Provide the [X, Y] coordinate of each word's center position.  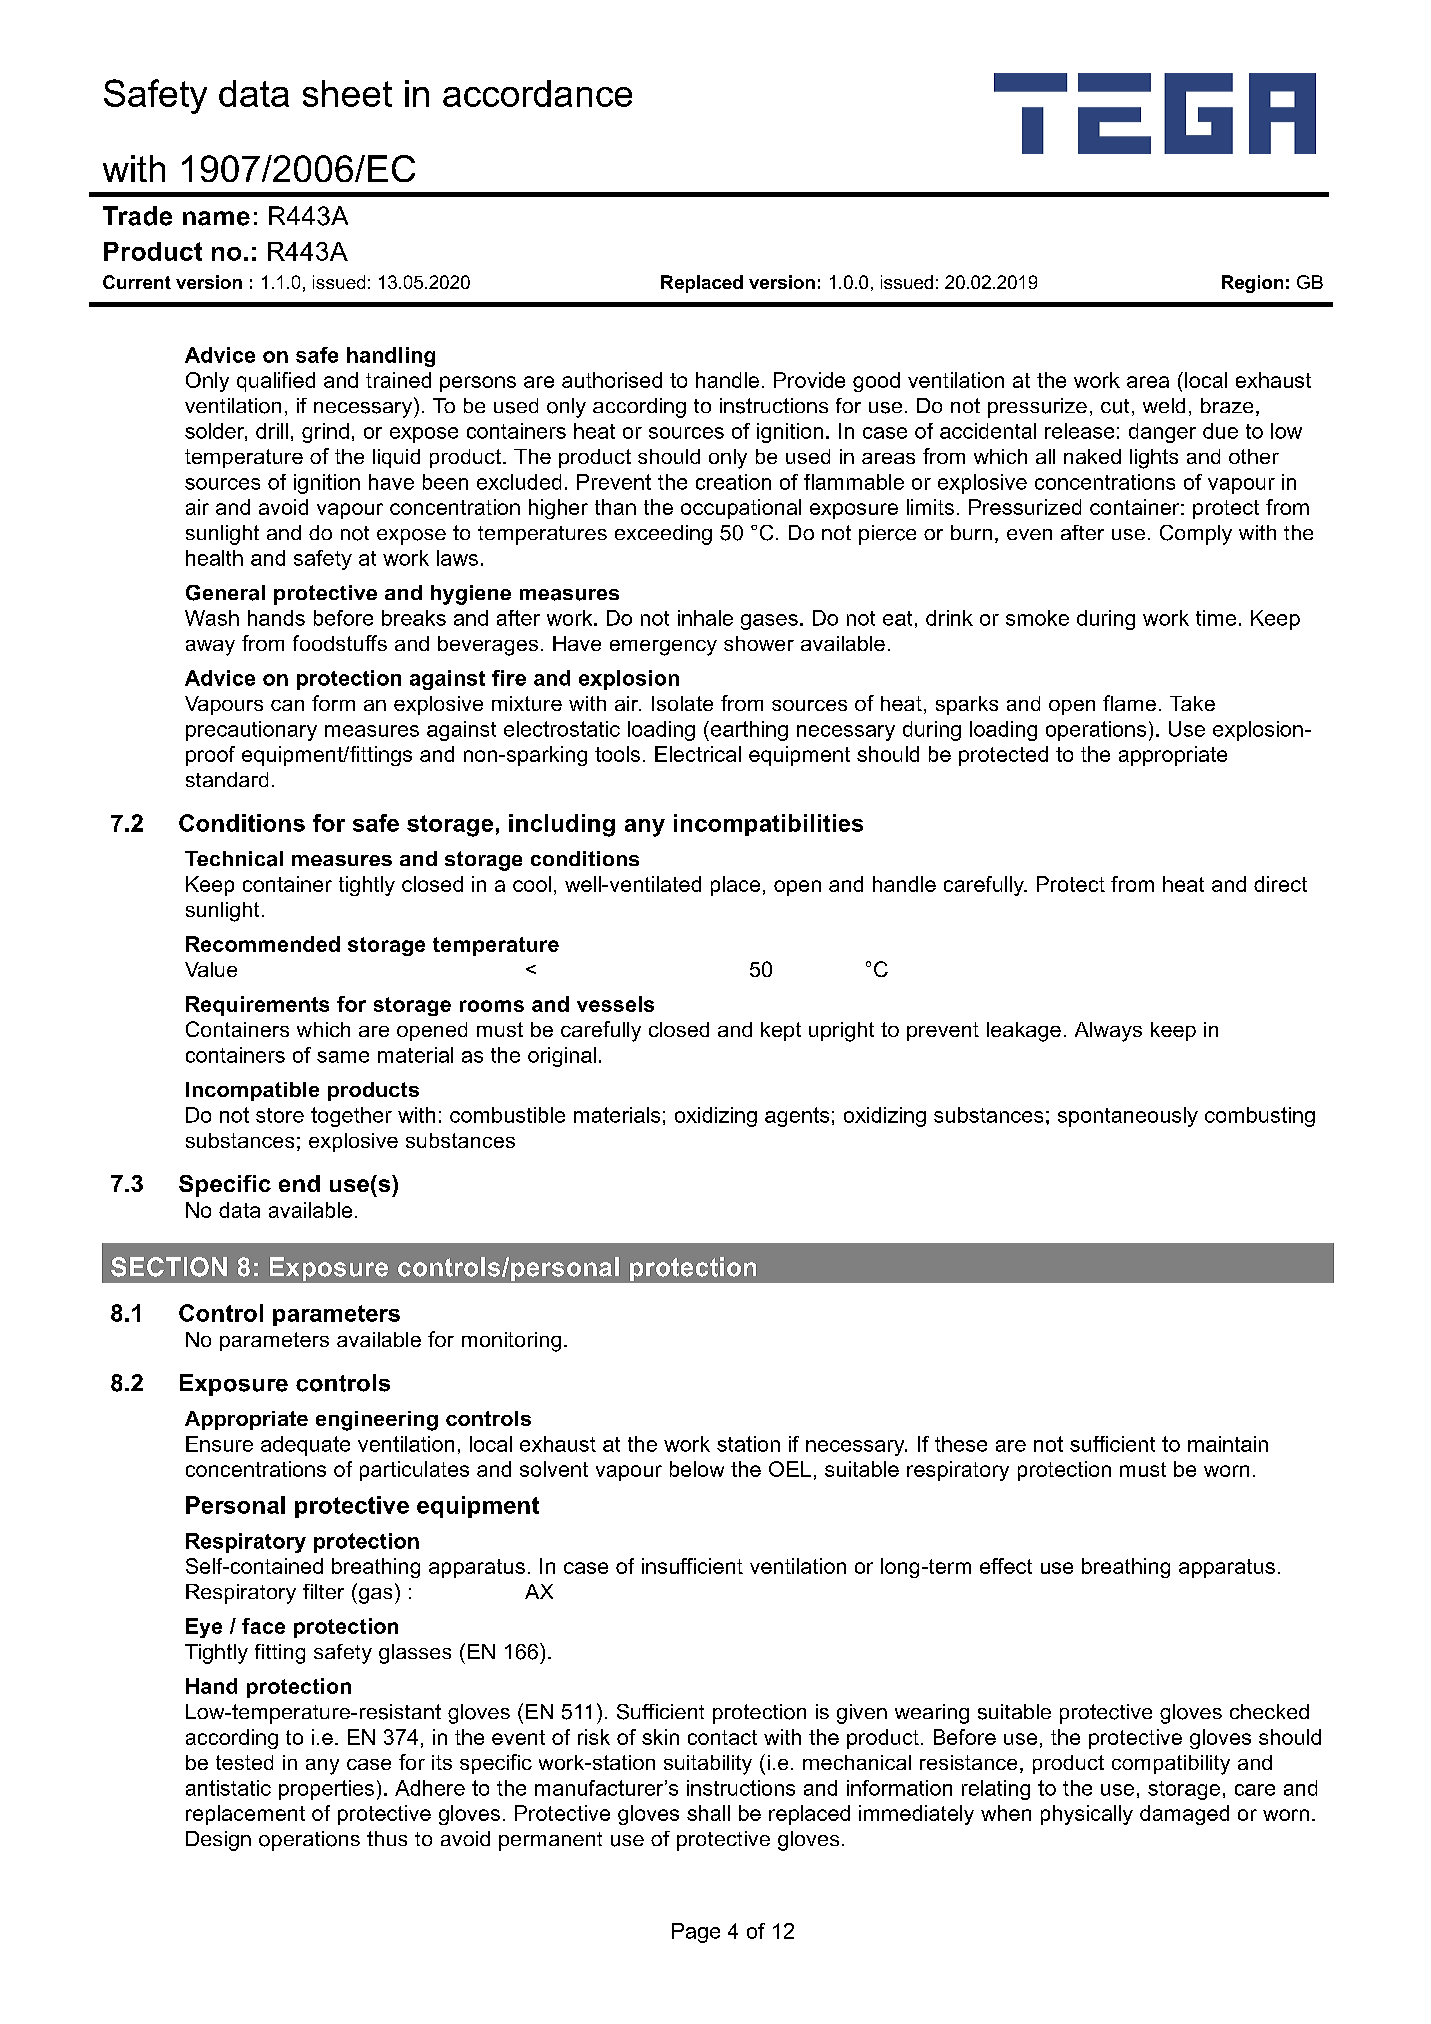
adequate [305, 1446]
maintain [1228, 1444]
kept [781, 1031]
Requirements [257, 1006]
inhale [705, 618]
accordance [537, 93]
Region [1252, 284]
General [225, 593]
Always [1108, 1032]
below [697, 1469]
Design [218, 1841]
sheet [347, 93]
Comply [1196, 535]
